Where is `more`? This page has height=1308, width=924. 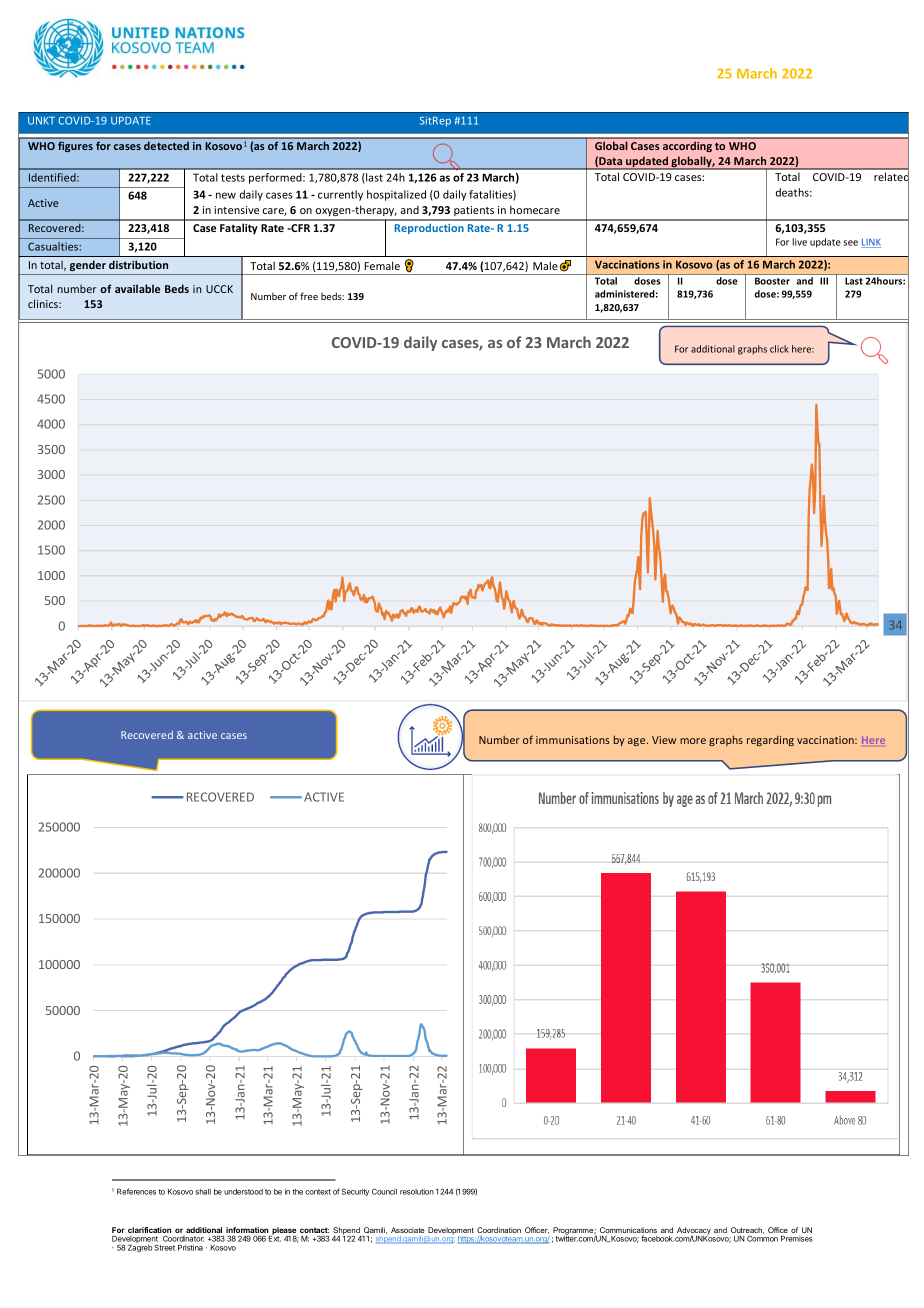
more is located at coordinates (693, 741).
